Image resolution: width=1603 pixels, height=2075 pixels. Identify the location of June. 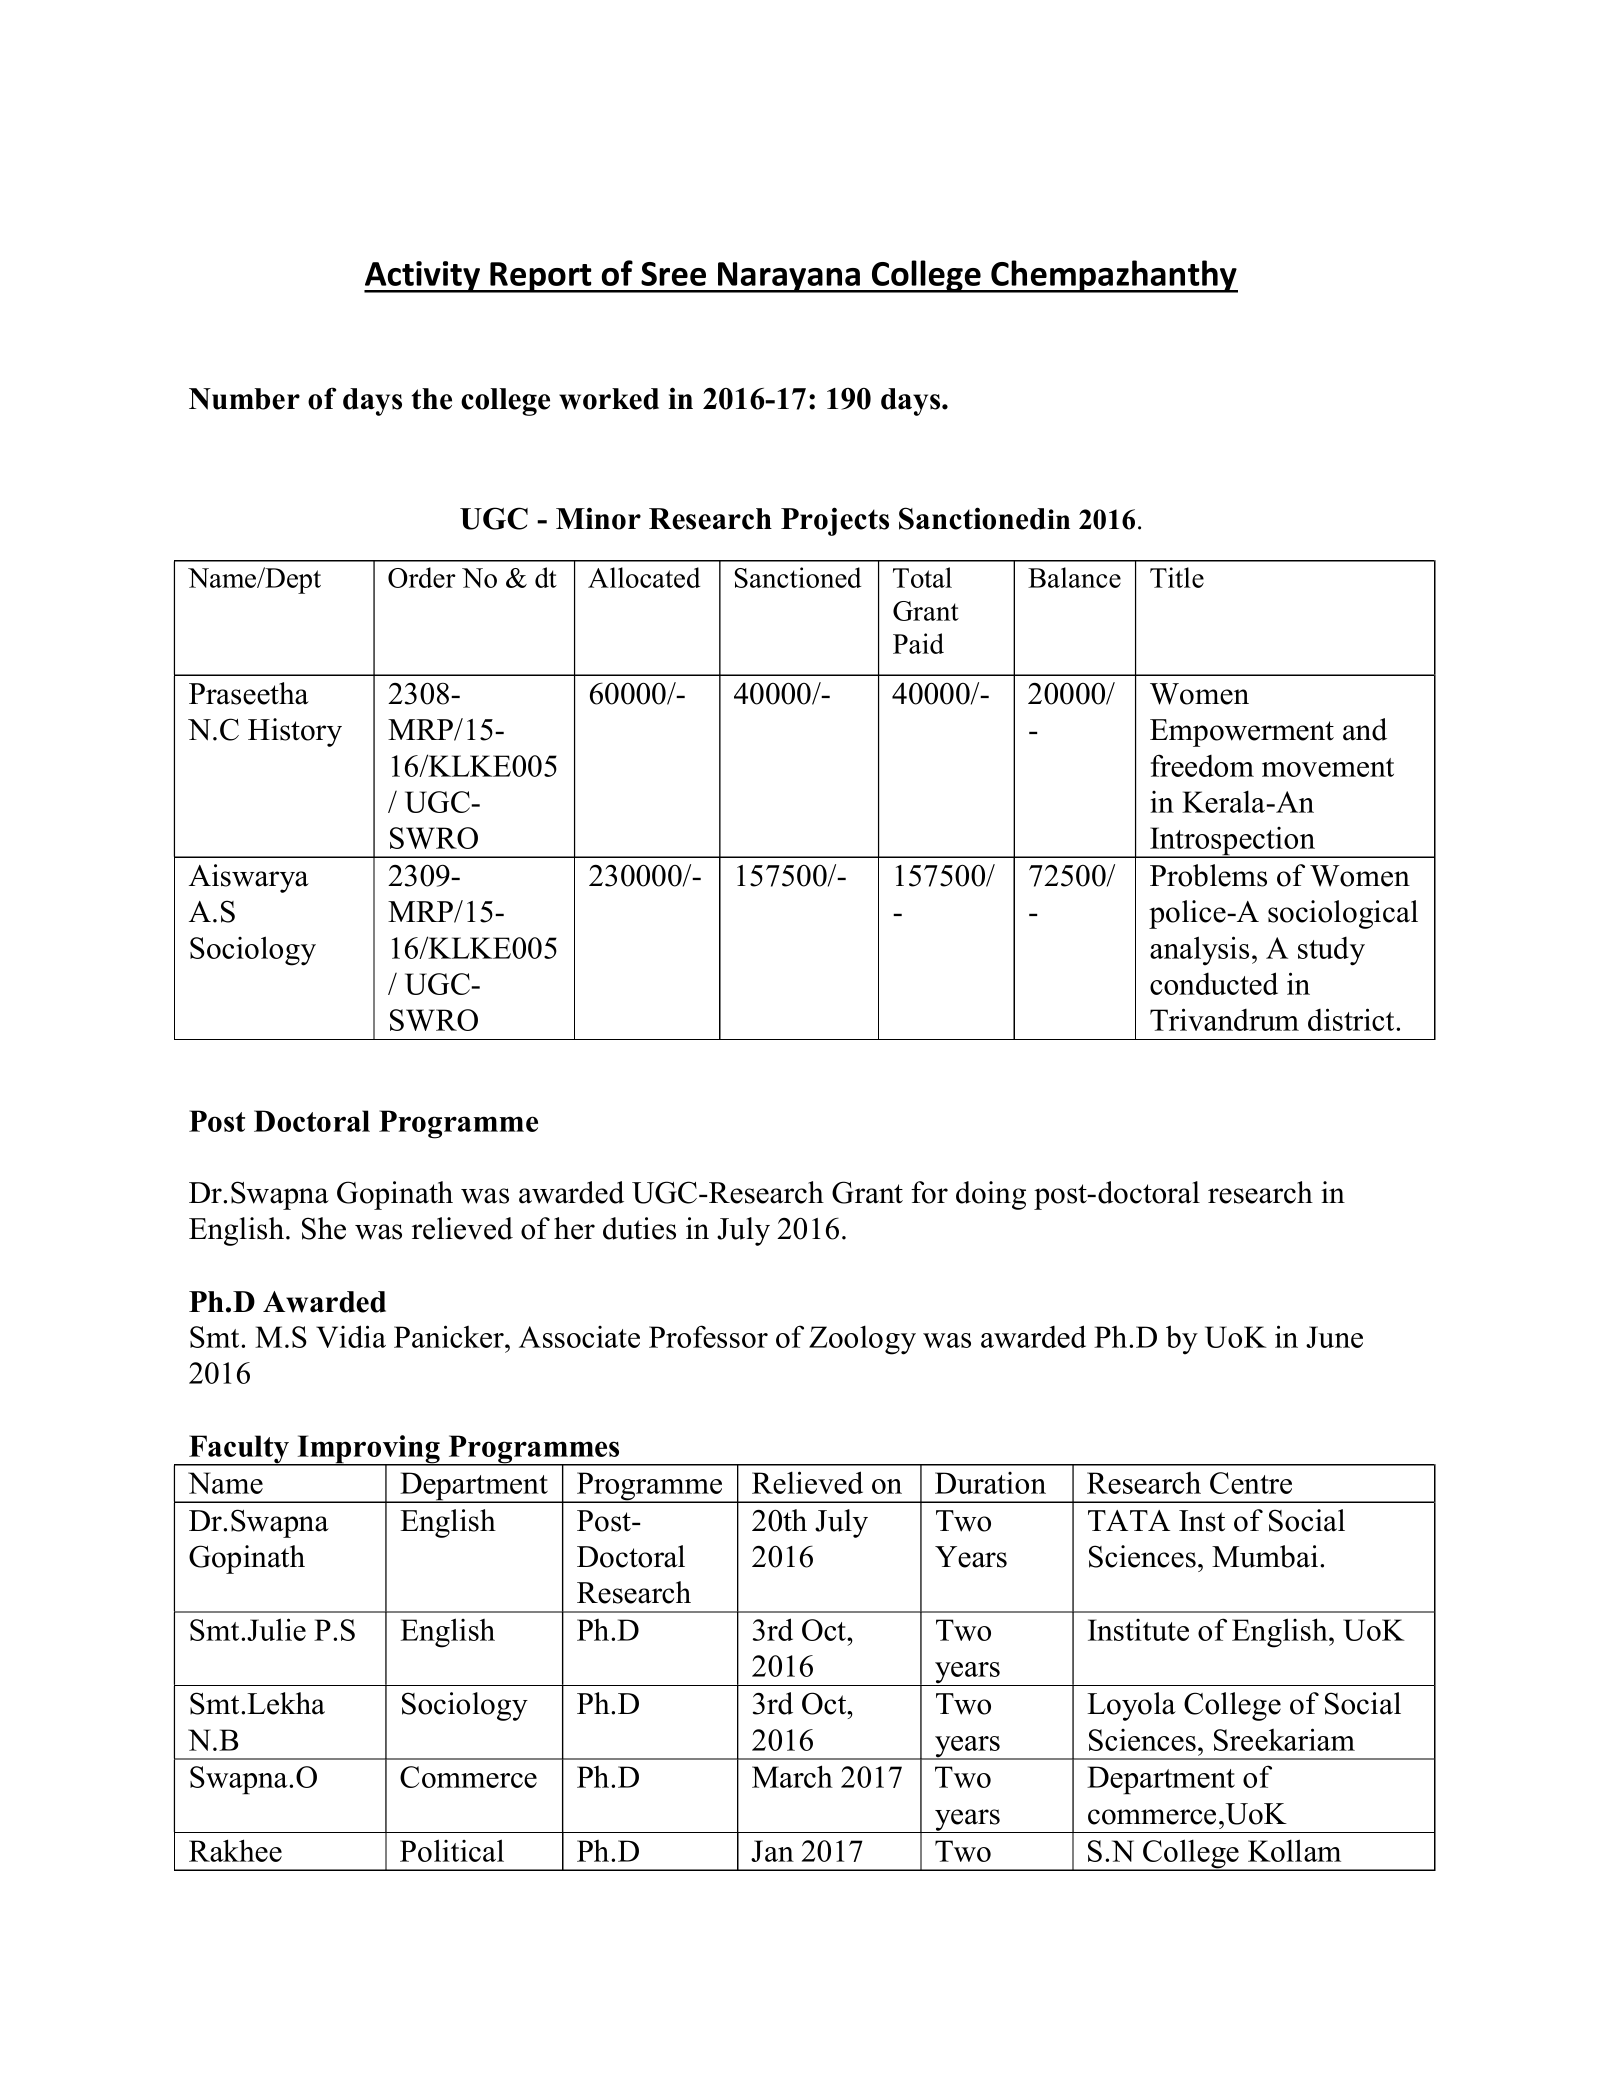
(1334, 1337).
